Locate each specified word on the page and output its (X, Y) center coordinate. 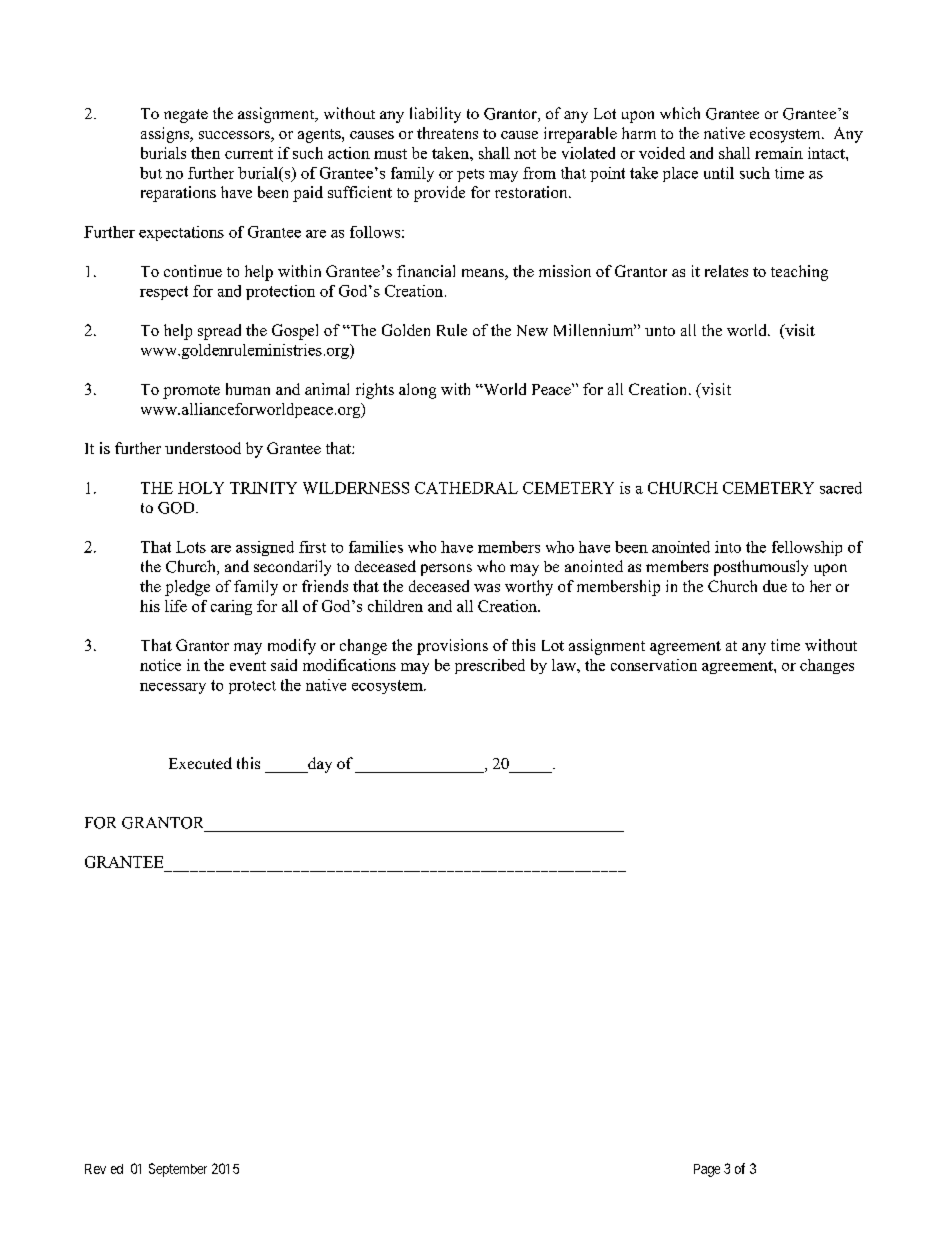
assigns (166, 135)
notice (160, 665)
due (775, 586)
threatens (447, 133)
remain (779, 153)
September (178, 1170)
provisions (452, 647)
